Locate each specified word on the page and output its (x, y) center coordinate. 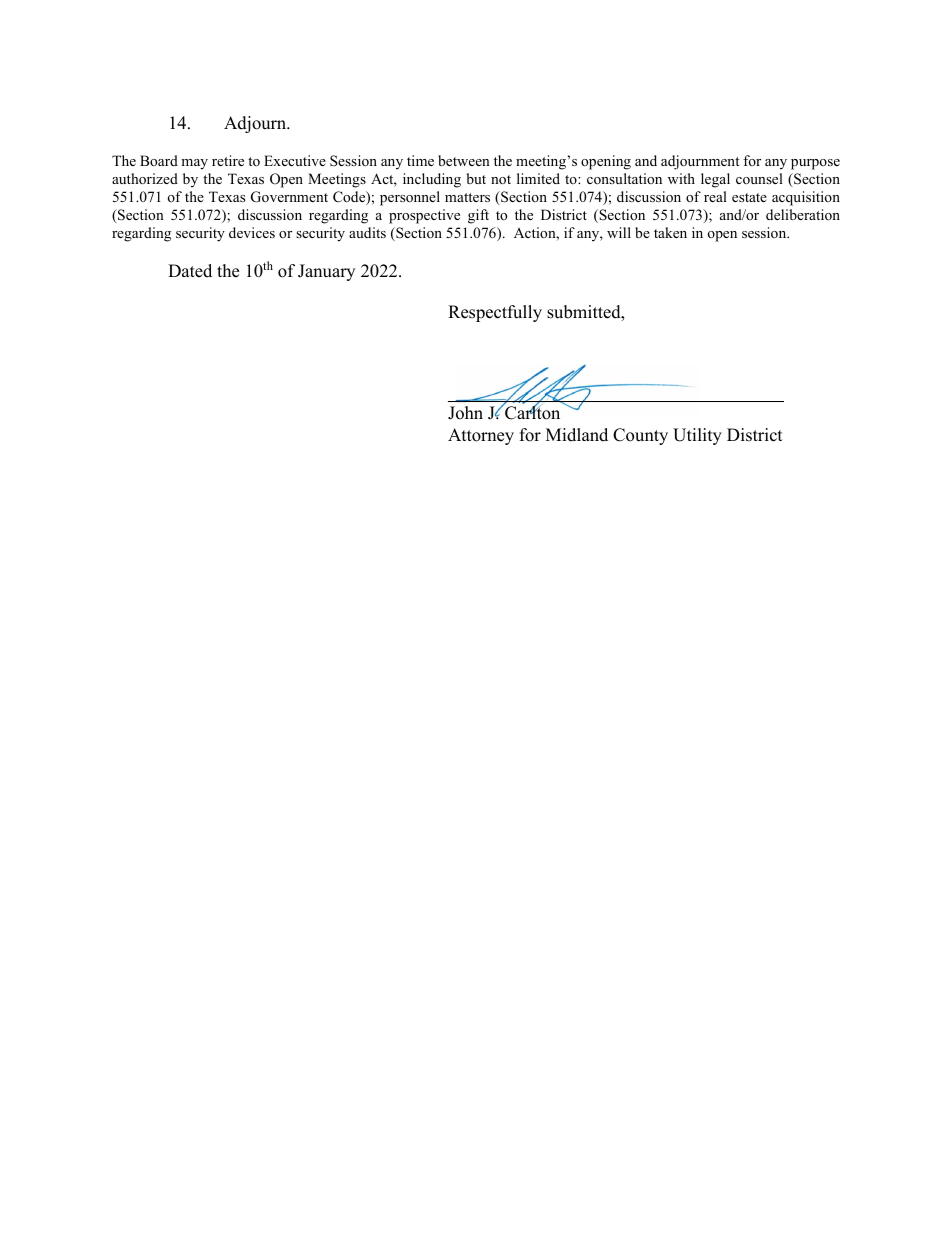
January (326, 272)
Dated (190, 271)
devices (252, 232)
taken (670, 232)
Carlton (531, 412)
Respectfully (495, 313)
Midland (577, 435)
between (464, 160)
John (465, 413)
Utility (697, 436)
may (194, 164)
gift (478, 216)
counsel (759, 178)
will (619, 232)
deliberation (803, 214)
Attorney (481, 436)
